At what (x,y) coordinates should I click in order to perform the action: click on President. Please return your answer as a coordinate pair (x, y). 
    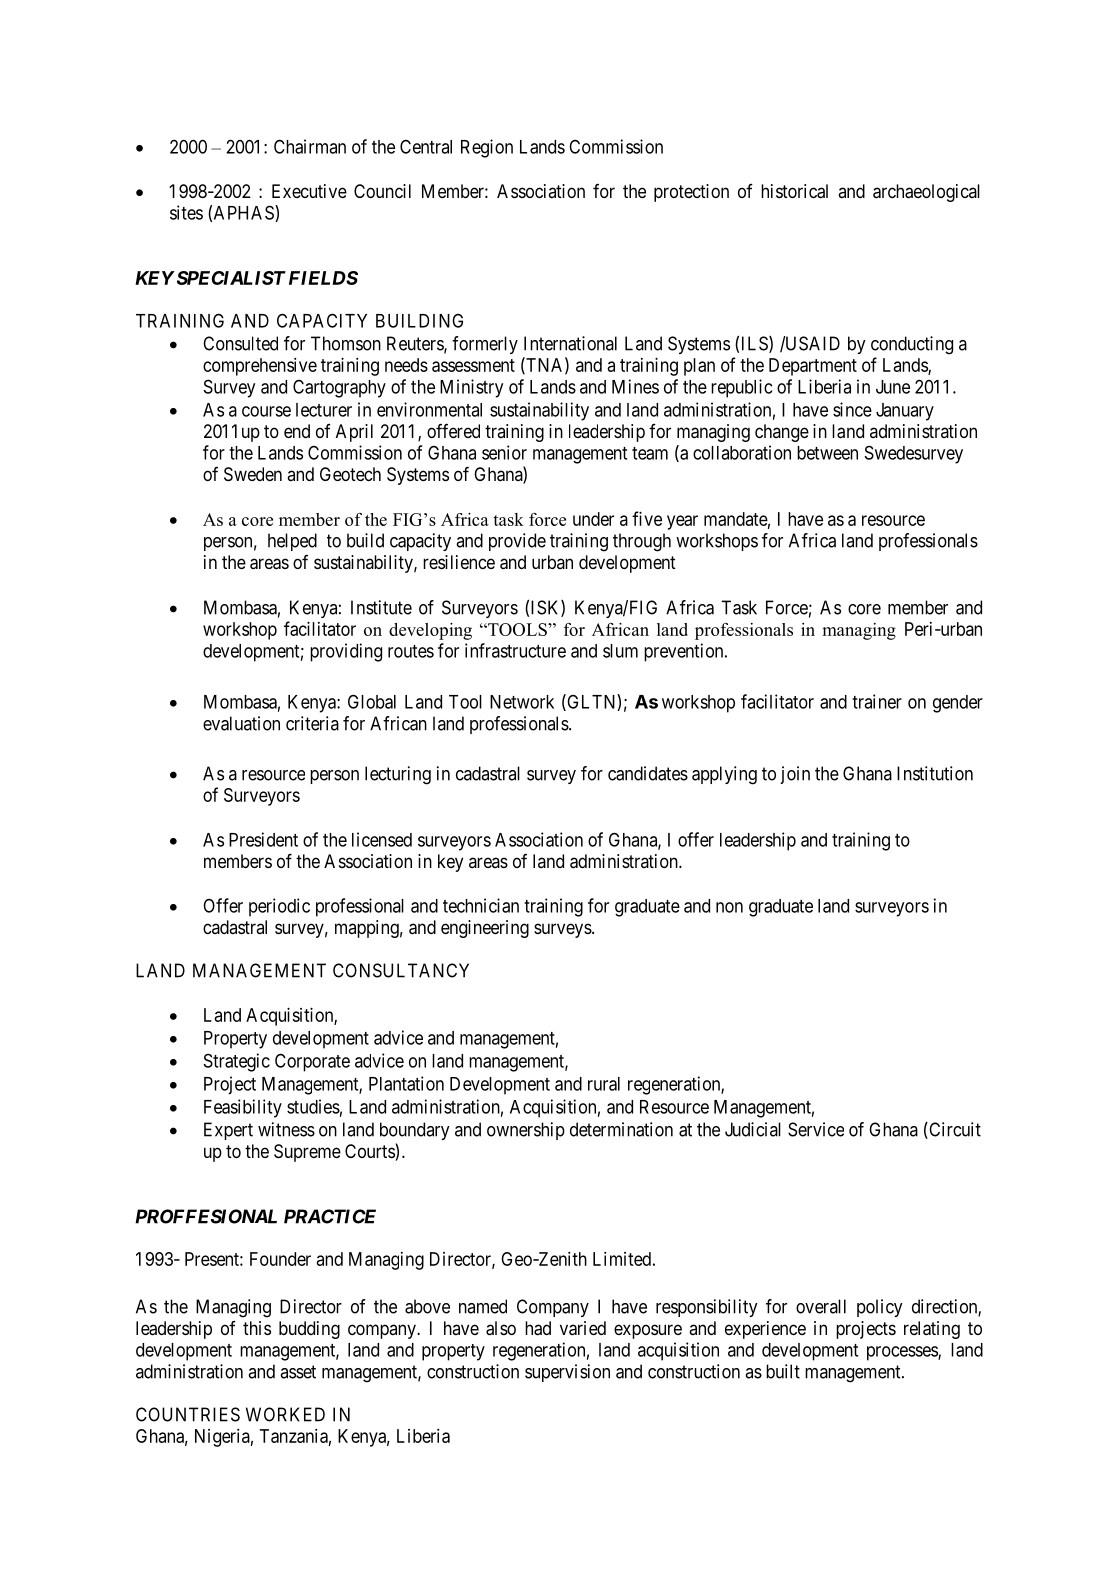
    Looking at the image, I should click on (263, 839).
